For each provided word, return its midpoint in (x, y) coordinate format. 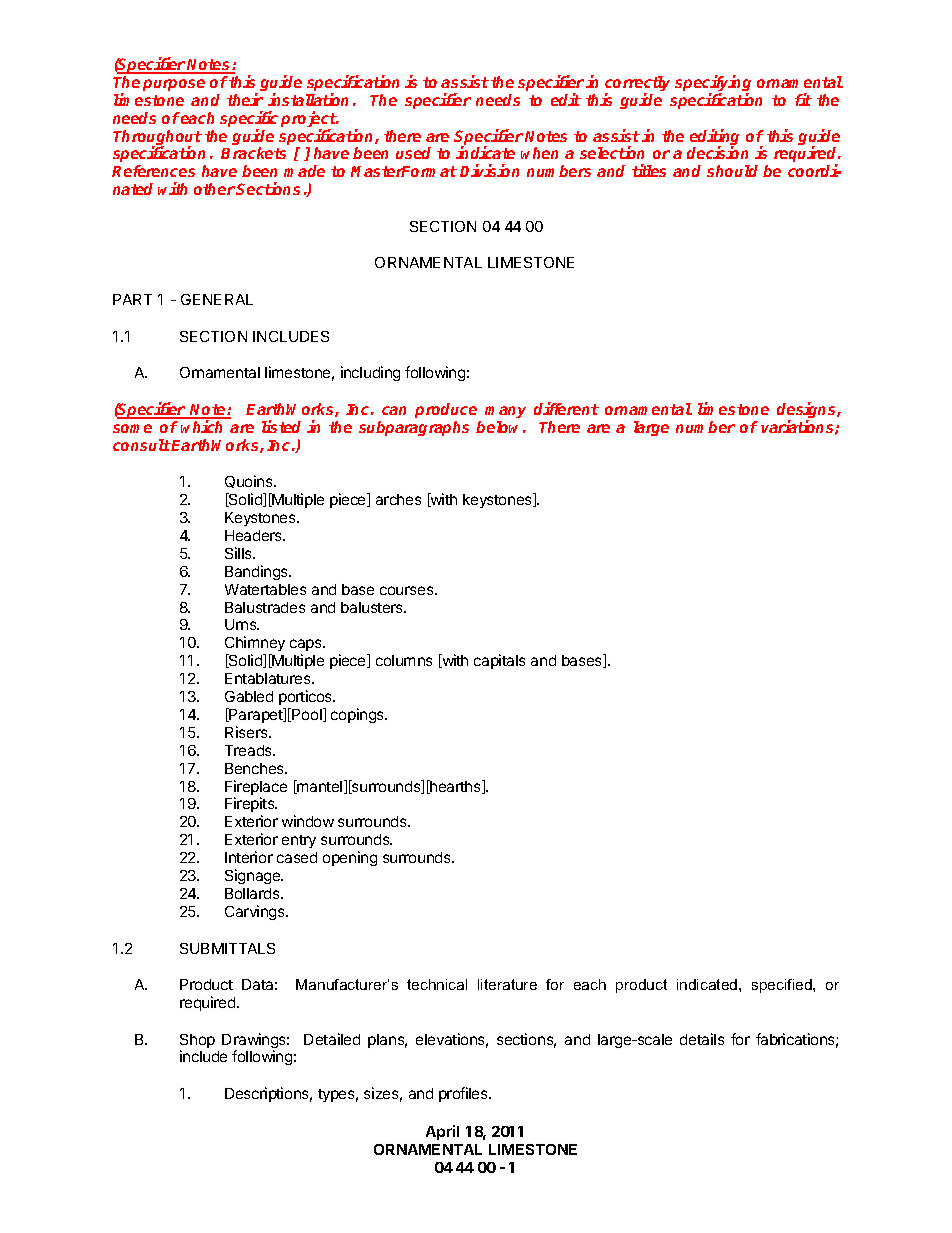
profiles (464, 1094)
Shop (197, 1042)
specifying (713, 84)
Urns (242, 624)
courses (408, 590)
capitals (499, 661)
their (245, 99)
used (413, 153)
